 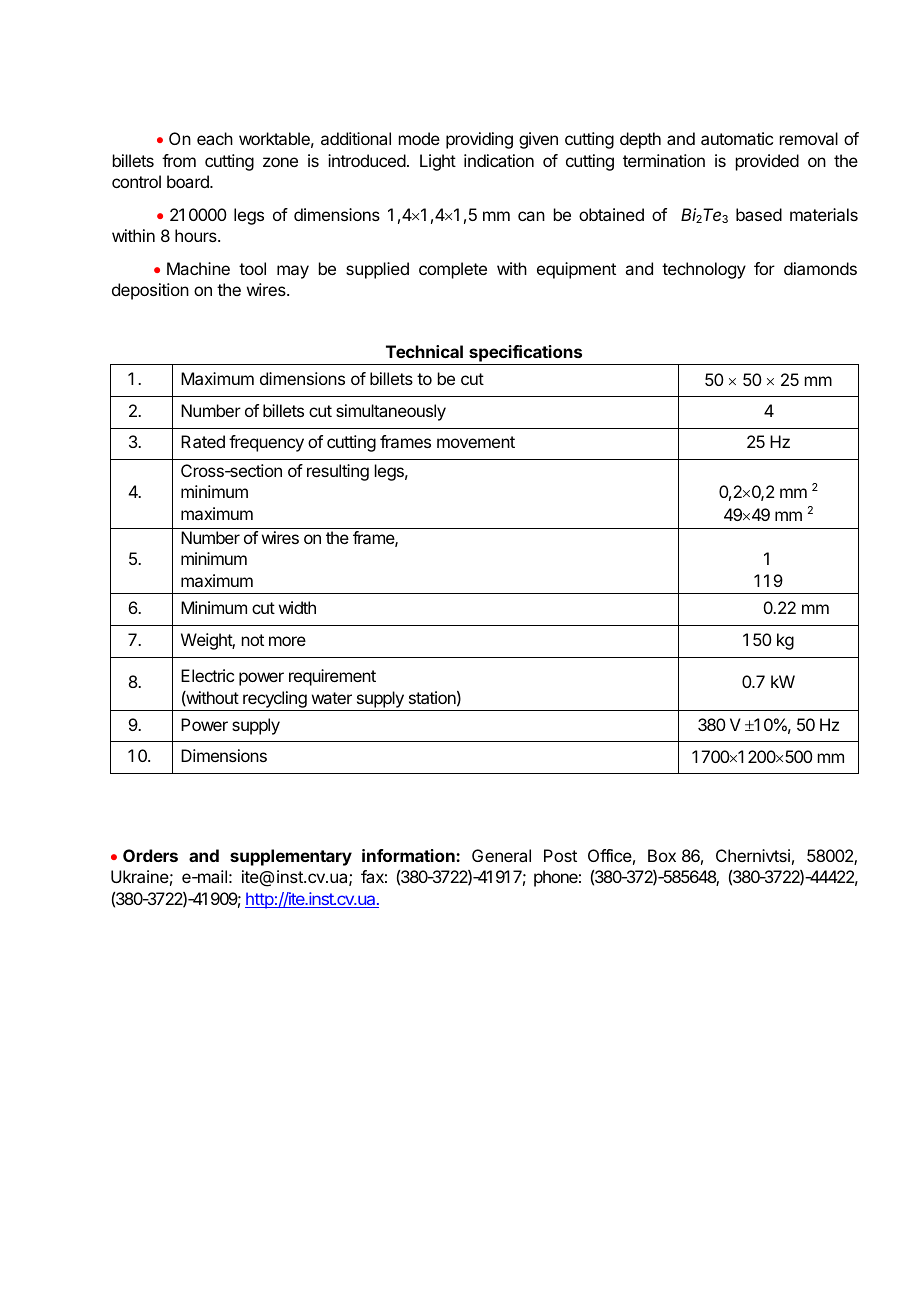 I want to click on Box, so click(x=662, y=855).
